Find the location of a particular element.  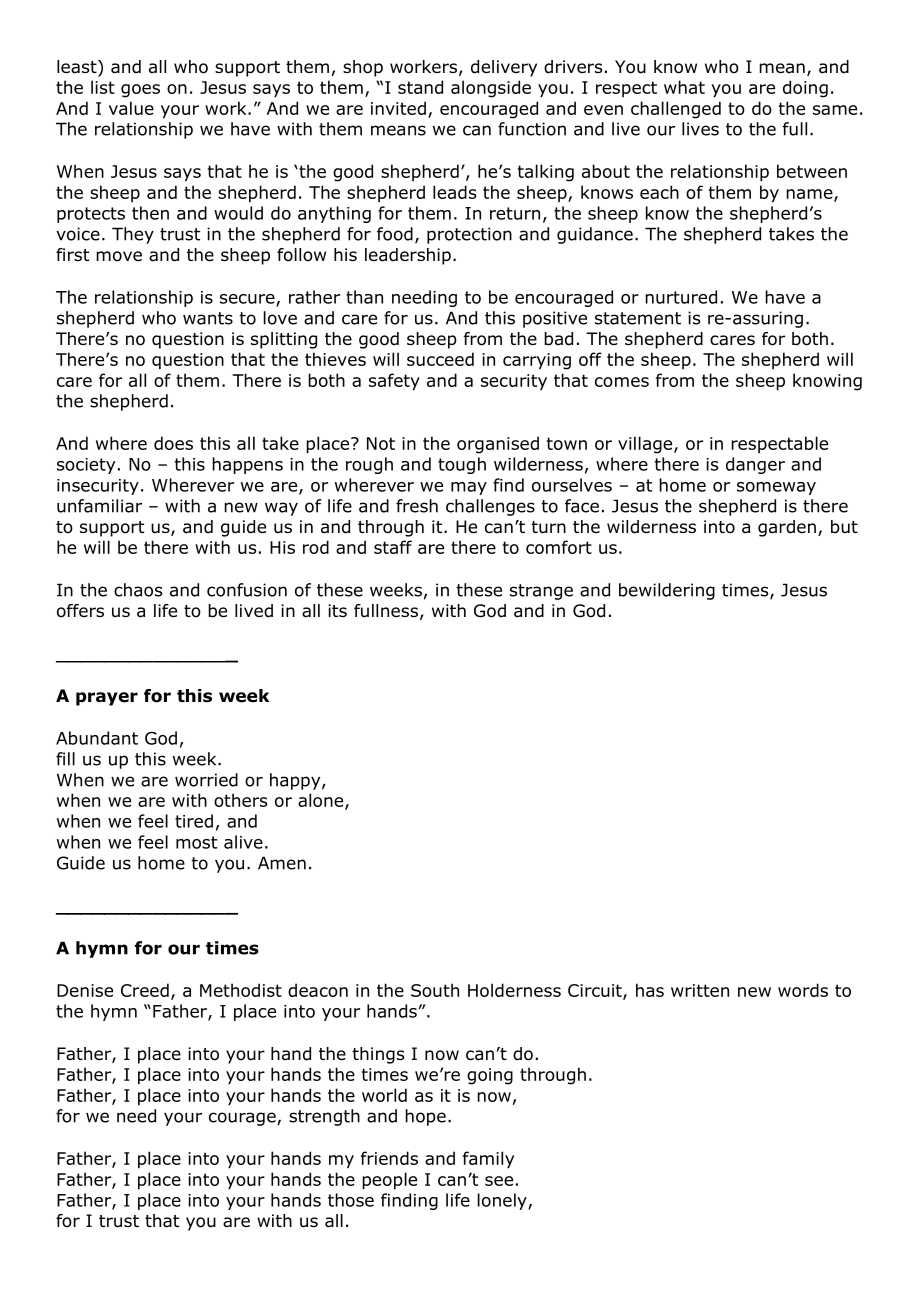

words is located at coordinates (803, 990).
